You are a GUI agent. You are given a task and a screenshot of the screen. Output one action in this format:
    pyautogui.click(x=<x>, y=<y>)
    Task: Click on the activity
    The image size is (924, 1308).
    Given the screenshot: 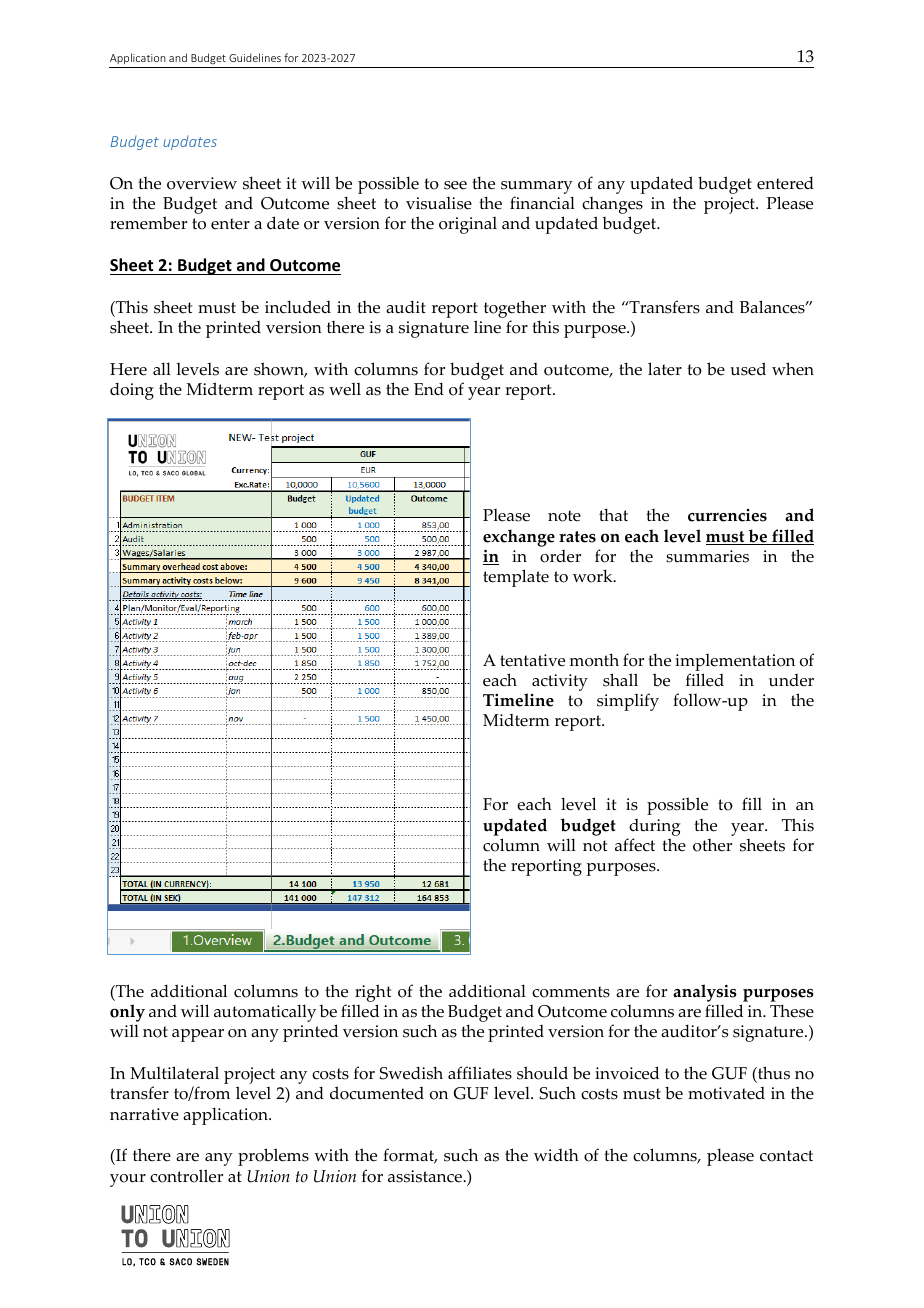 What is the action you would take?
    pyautogui.click(x=560, y=682)
